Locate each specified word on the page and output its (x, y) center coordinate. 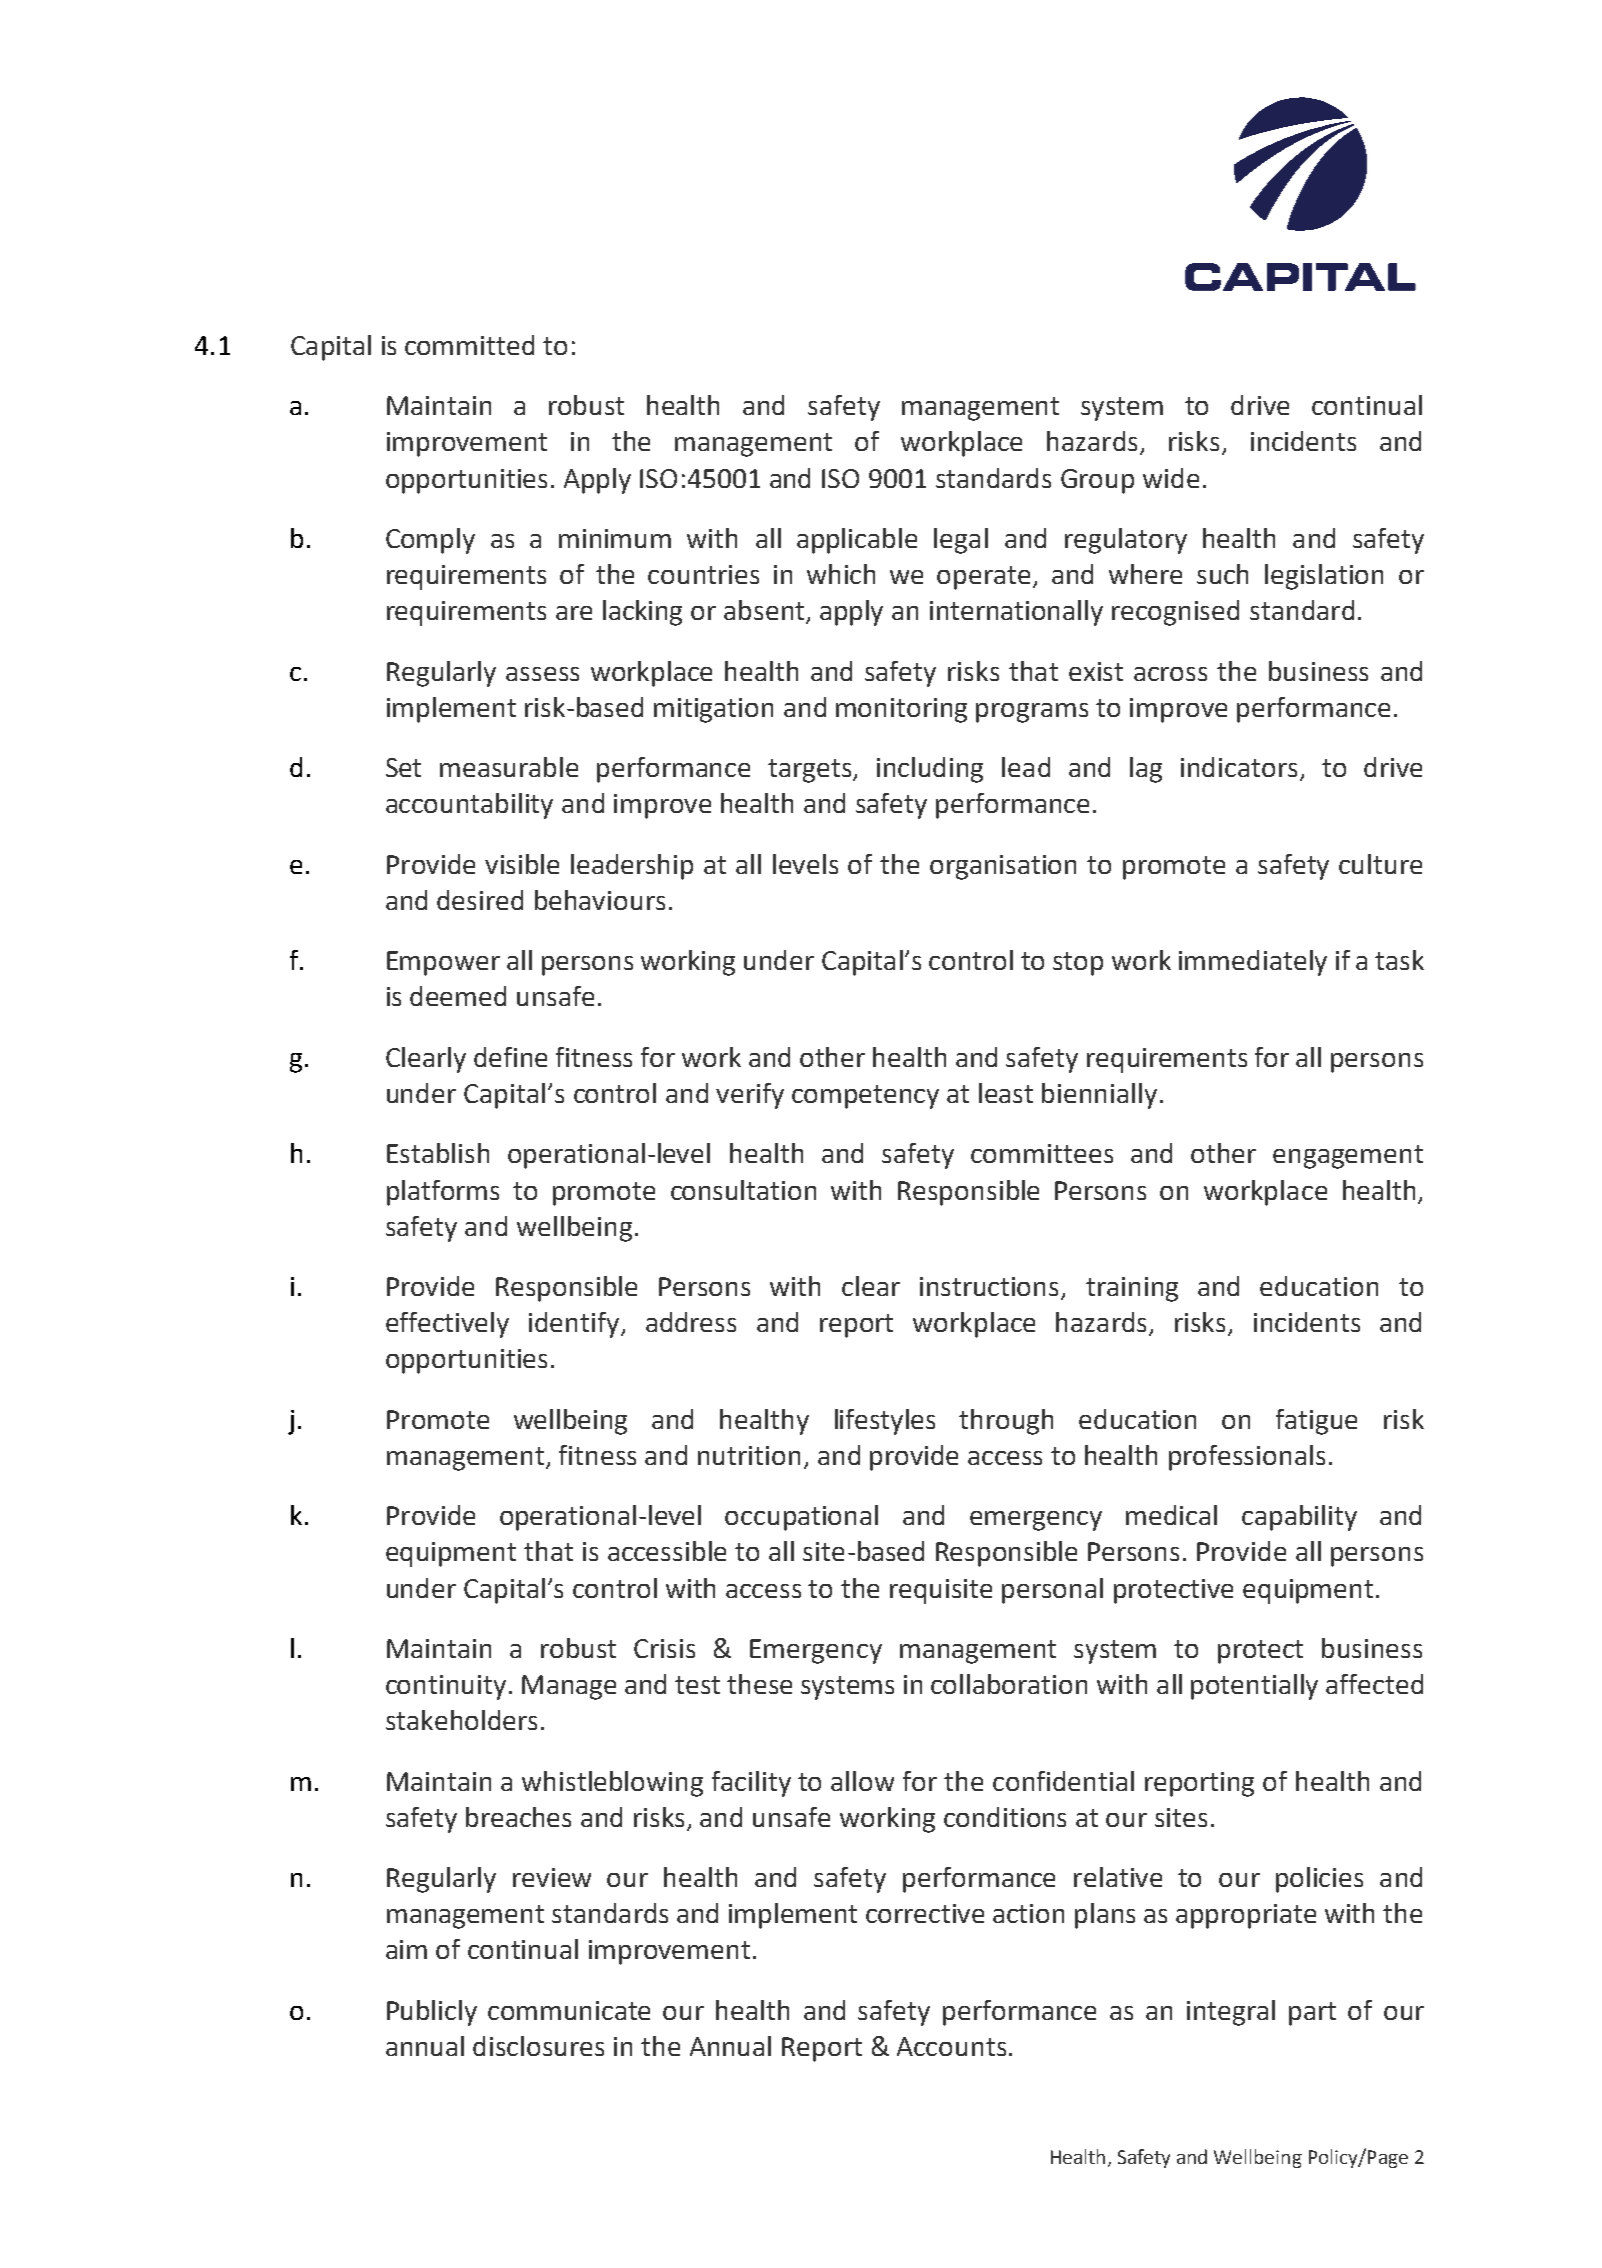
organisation (1003, 867)
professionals (1247, 1458)
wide (1171, 478)
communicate (569, 2010)
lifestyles (885, 1422)
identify (575, 1325)
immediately (1253, 963)
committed (469, 345)
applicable (857, 541)
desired (480, 900)
